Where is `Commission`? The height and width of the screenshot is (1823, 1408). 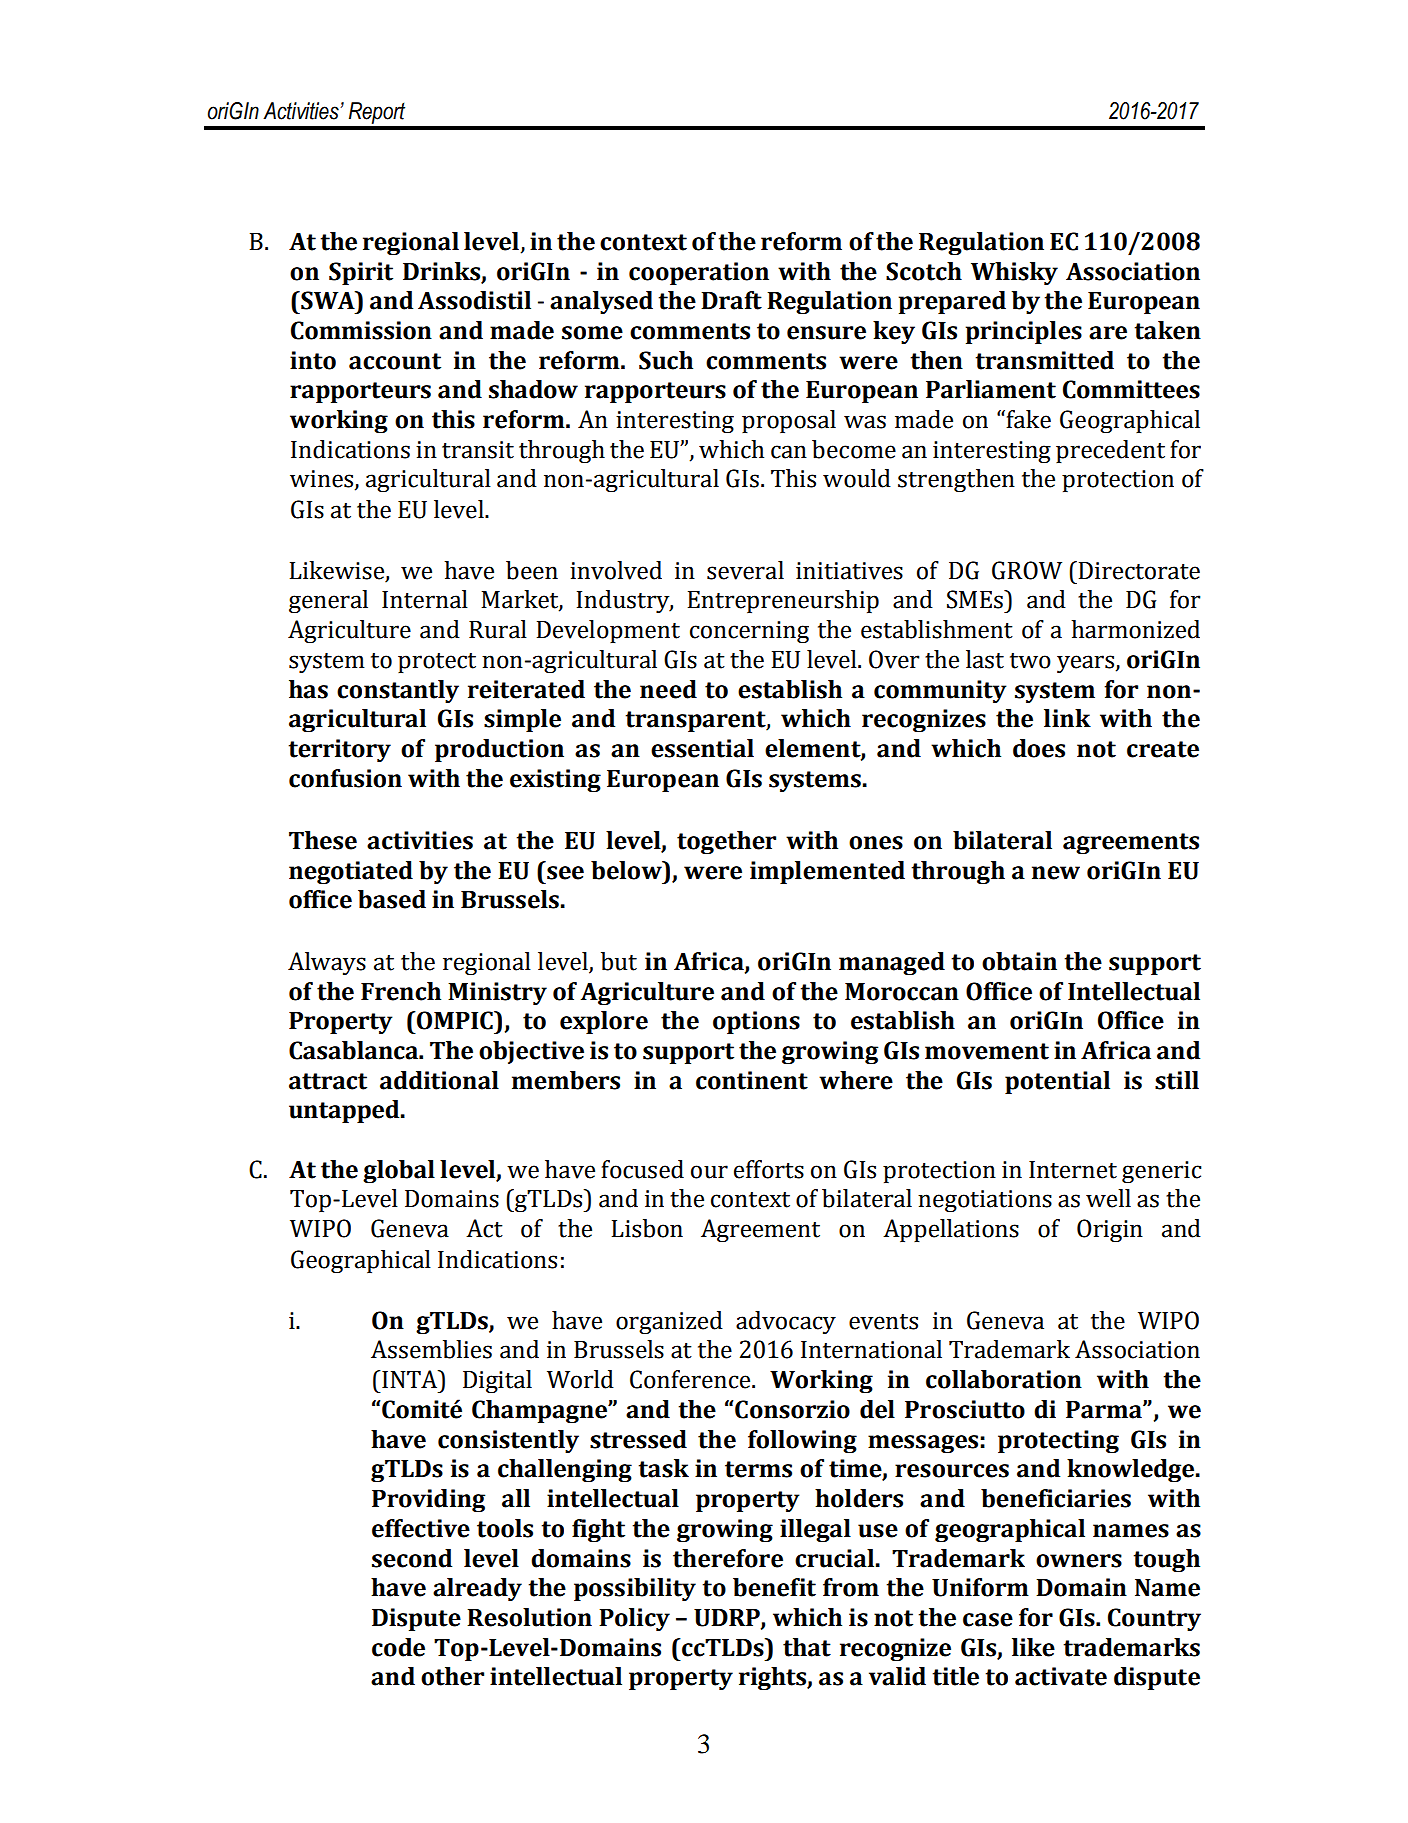
Commission is located at coordinates (361, 330).
